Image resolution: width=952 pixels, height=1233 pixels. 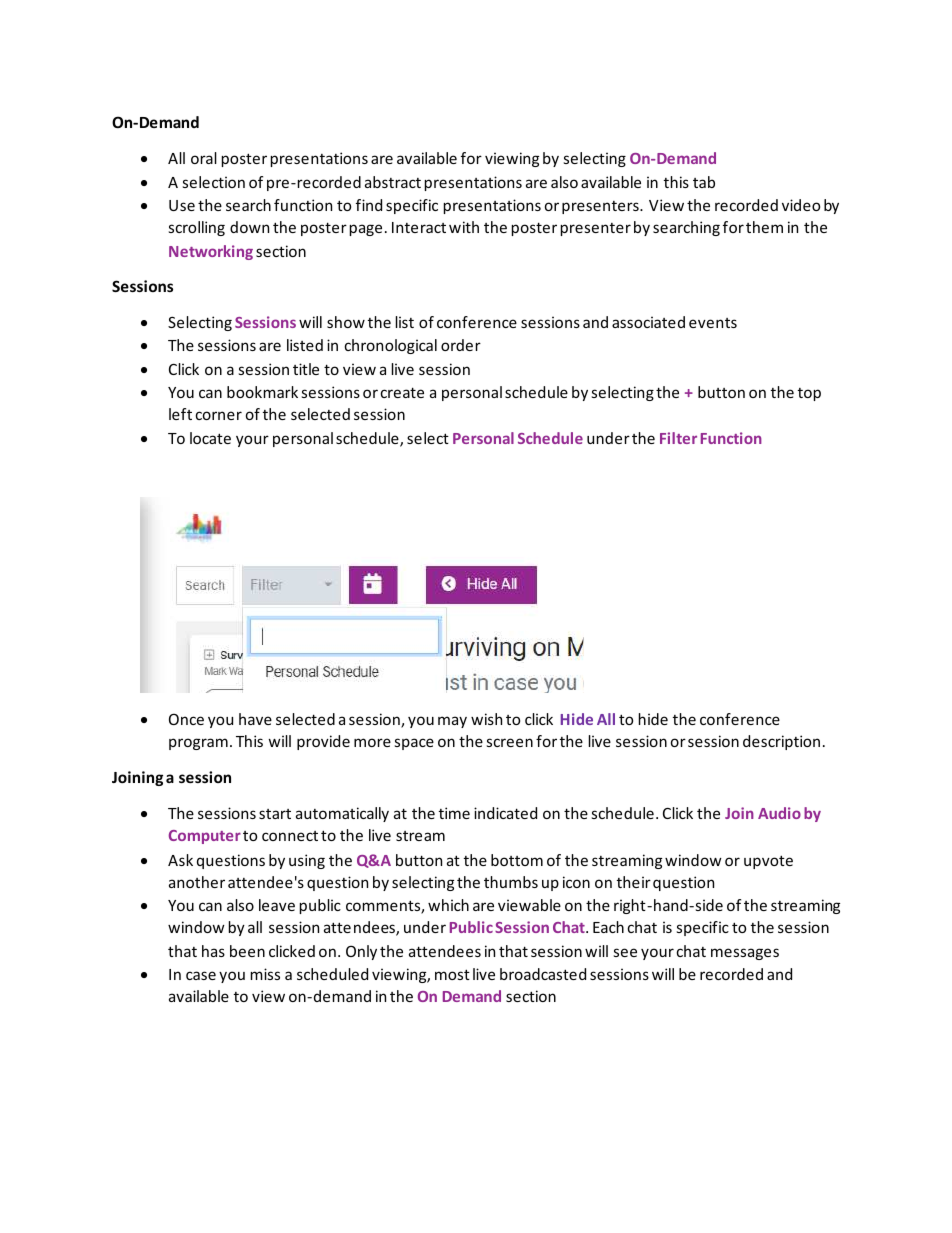 What do you see at coordinates (678, 438) in the document?
I see `Filter` at bounding box center [678, 438].
